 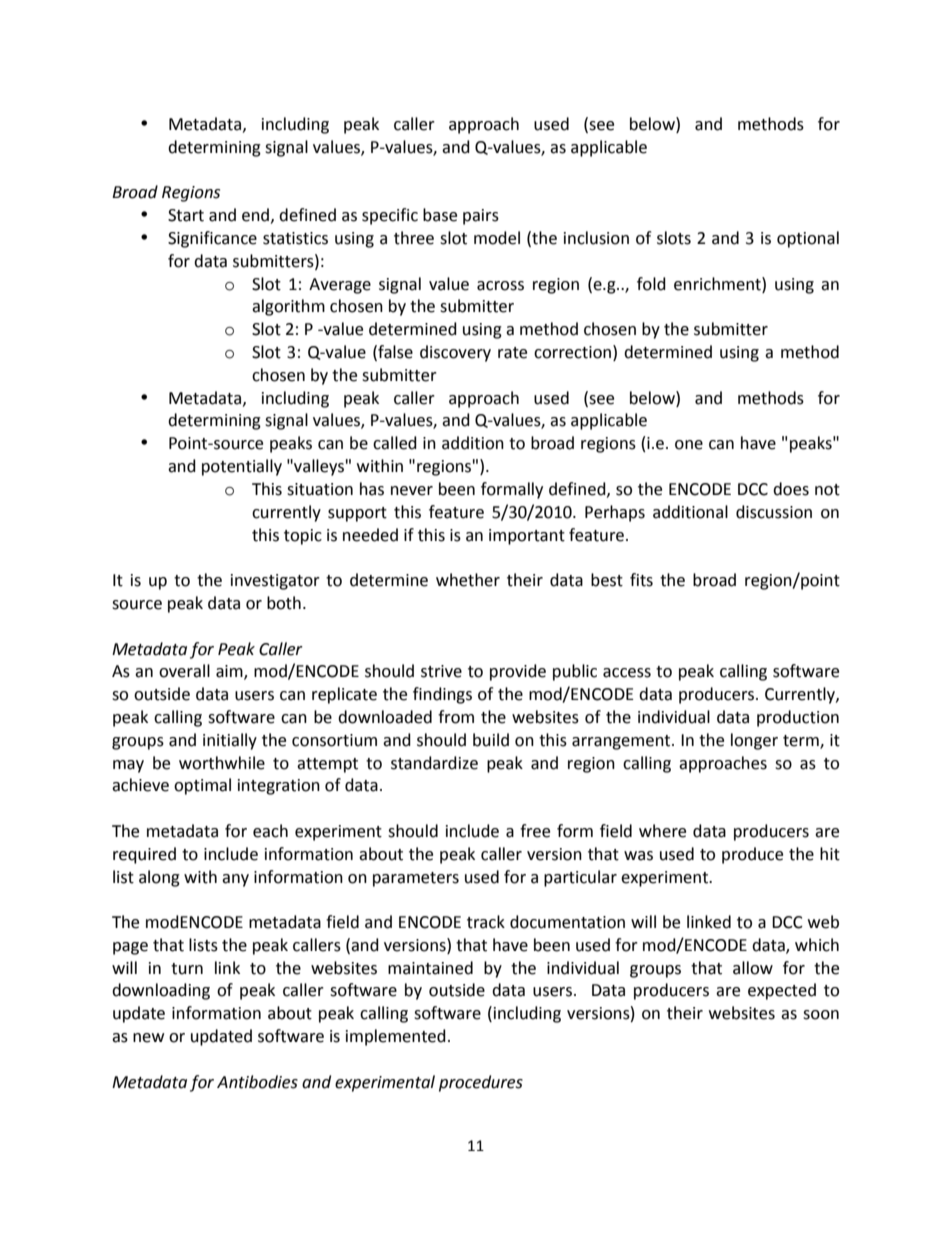 I want to click on best, so click(x=607, y=580).
